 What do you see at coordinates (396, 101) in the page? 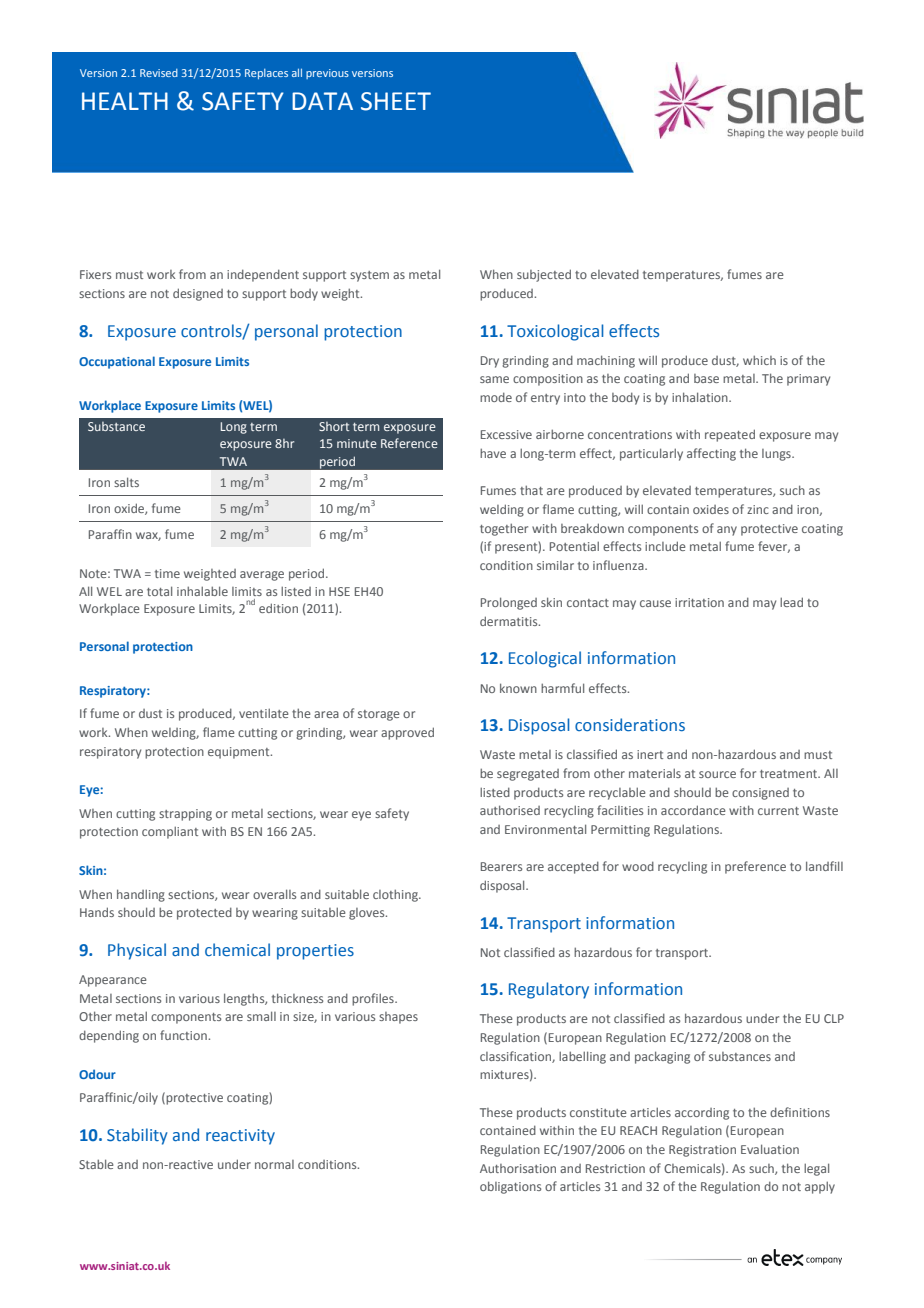
I see `SHEET` at bounding box center [396, 101].
